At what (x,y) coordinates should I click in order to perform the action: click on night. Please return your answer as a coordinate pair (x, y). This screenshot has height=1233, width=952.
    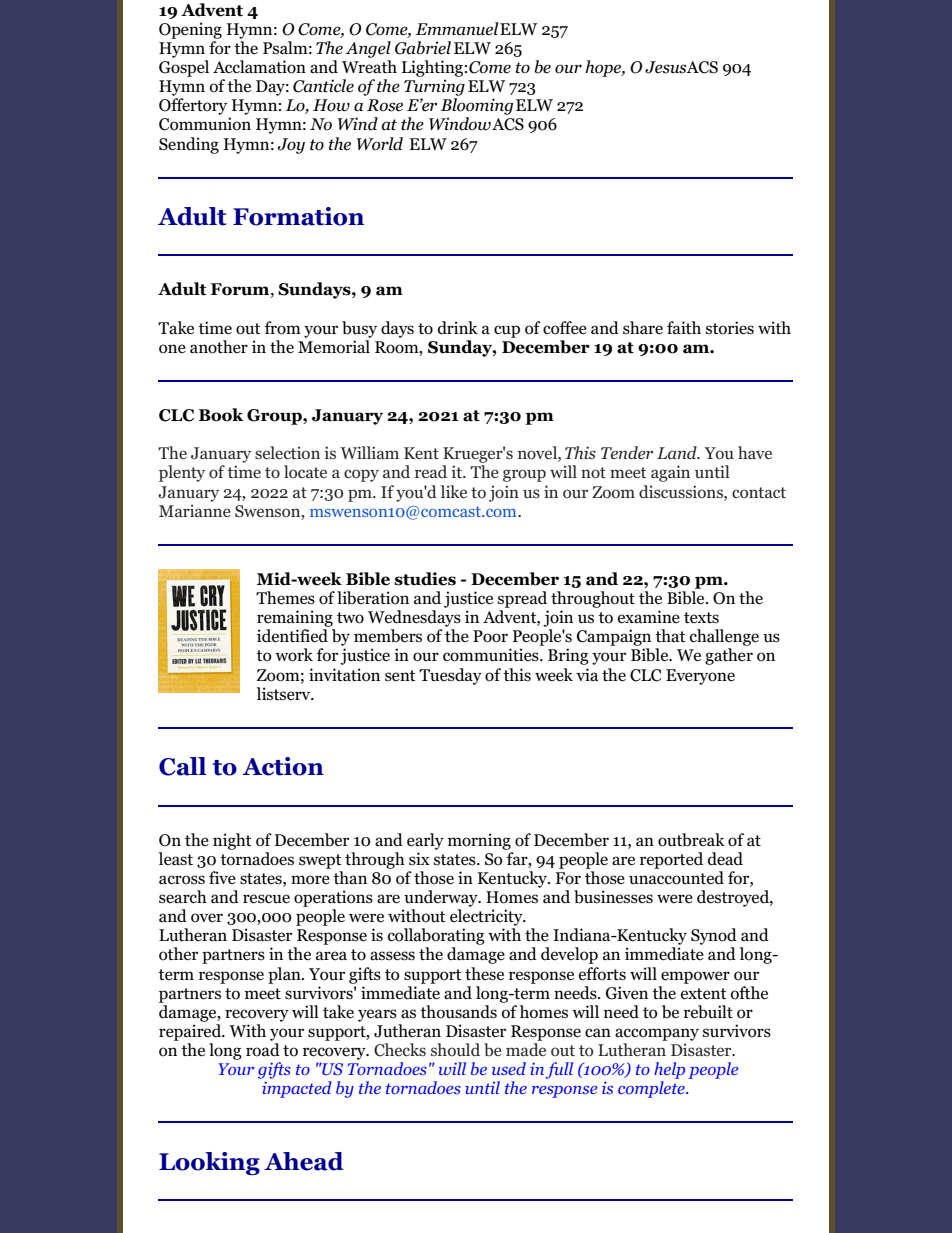
    Looking at the image, I should click on (232, 841).
